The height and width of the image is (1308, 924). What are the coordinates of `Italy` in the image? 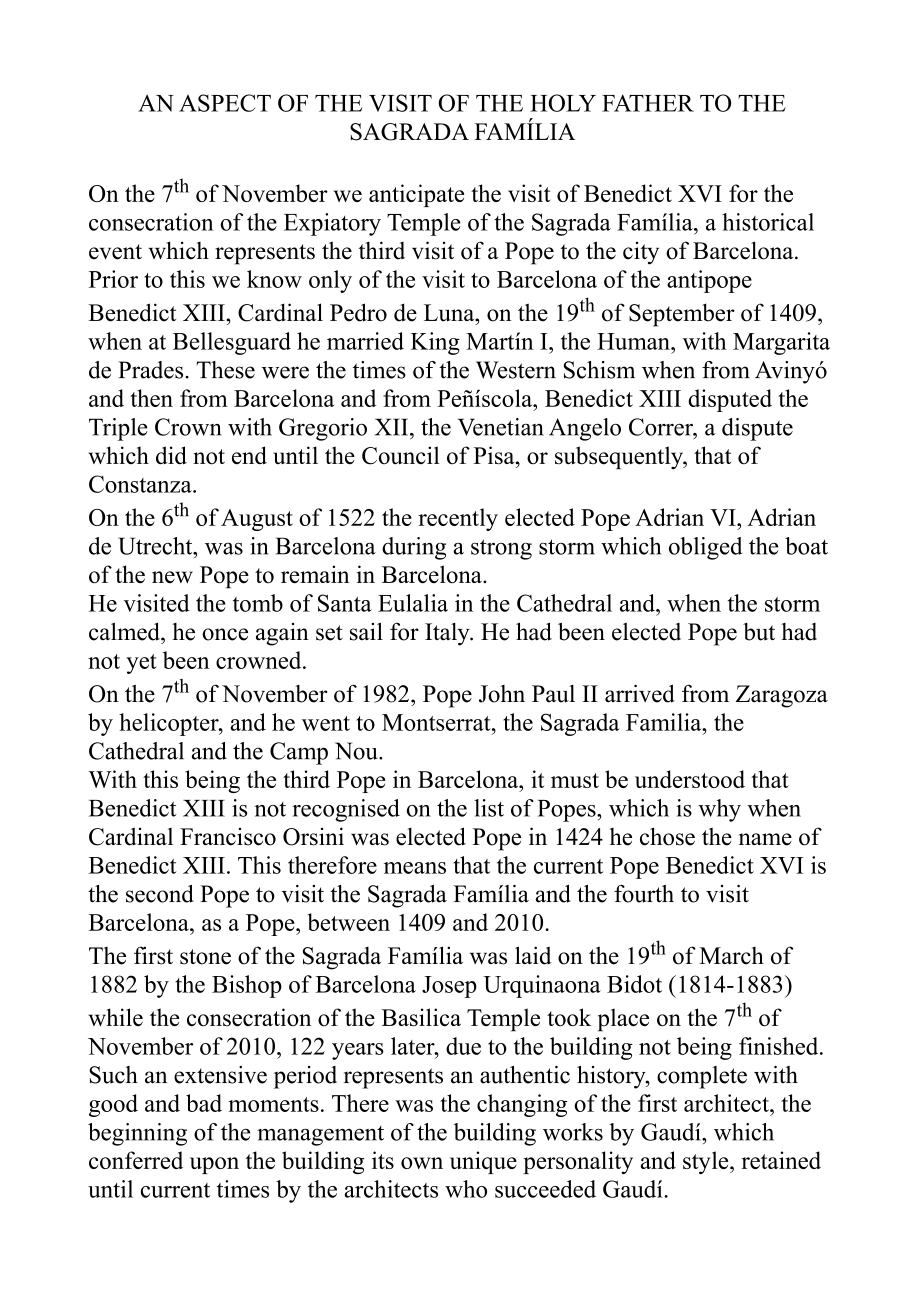 It's located at (448, 634).
